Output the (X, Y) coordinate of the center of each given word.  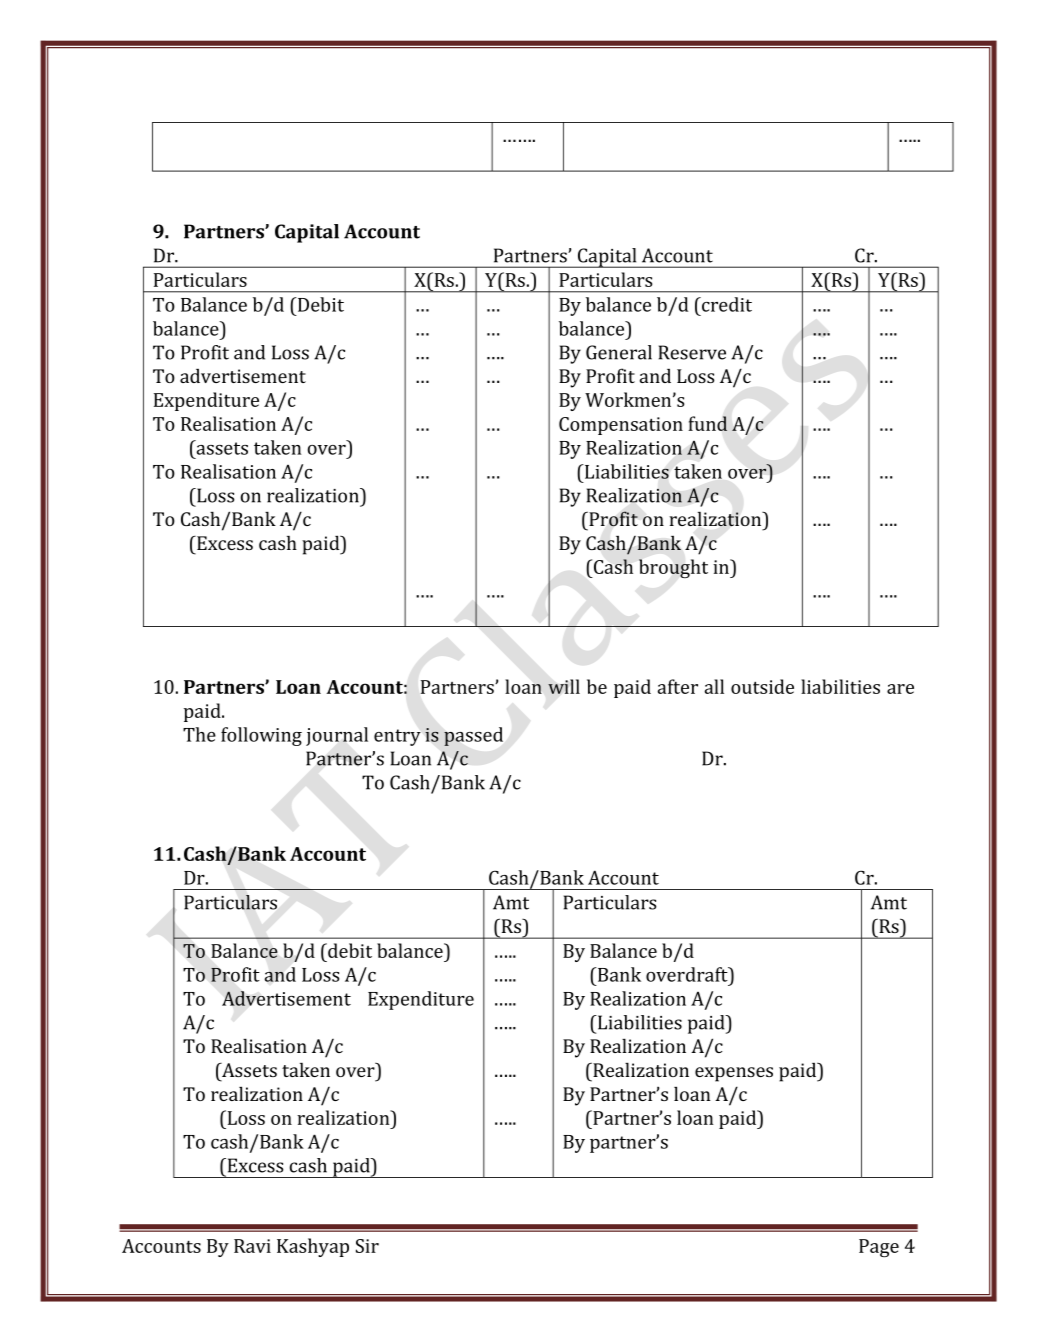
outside (762, 686)
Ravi (252, 1246)
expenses (734, 1074)
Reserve (692, 352)
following (261, 736)
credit (726, 304)
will (564, 686)
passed (473, 736)
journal (337, 736)
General (619, 352)
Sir (367, 1246)
